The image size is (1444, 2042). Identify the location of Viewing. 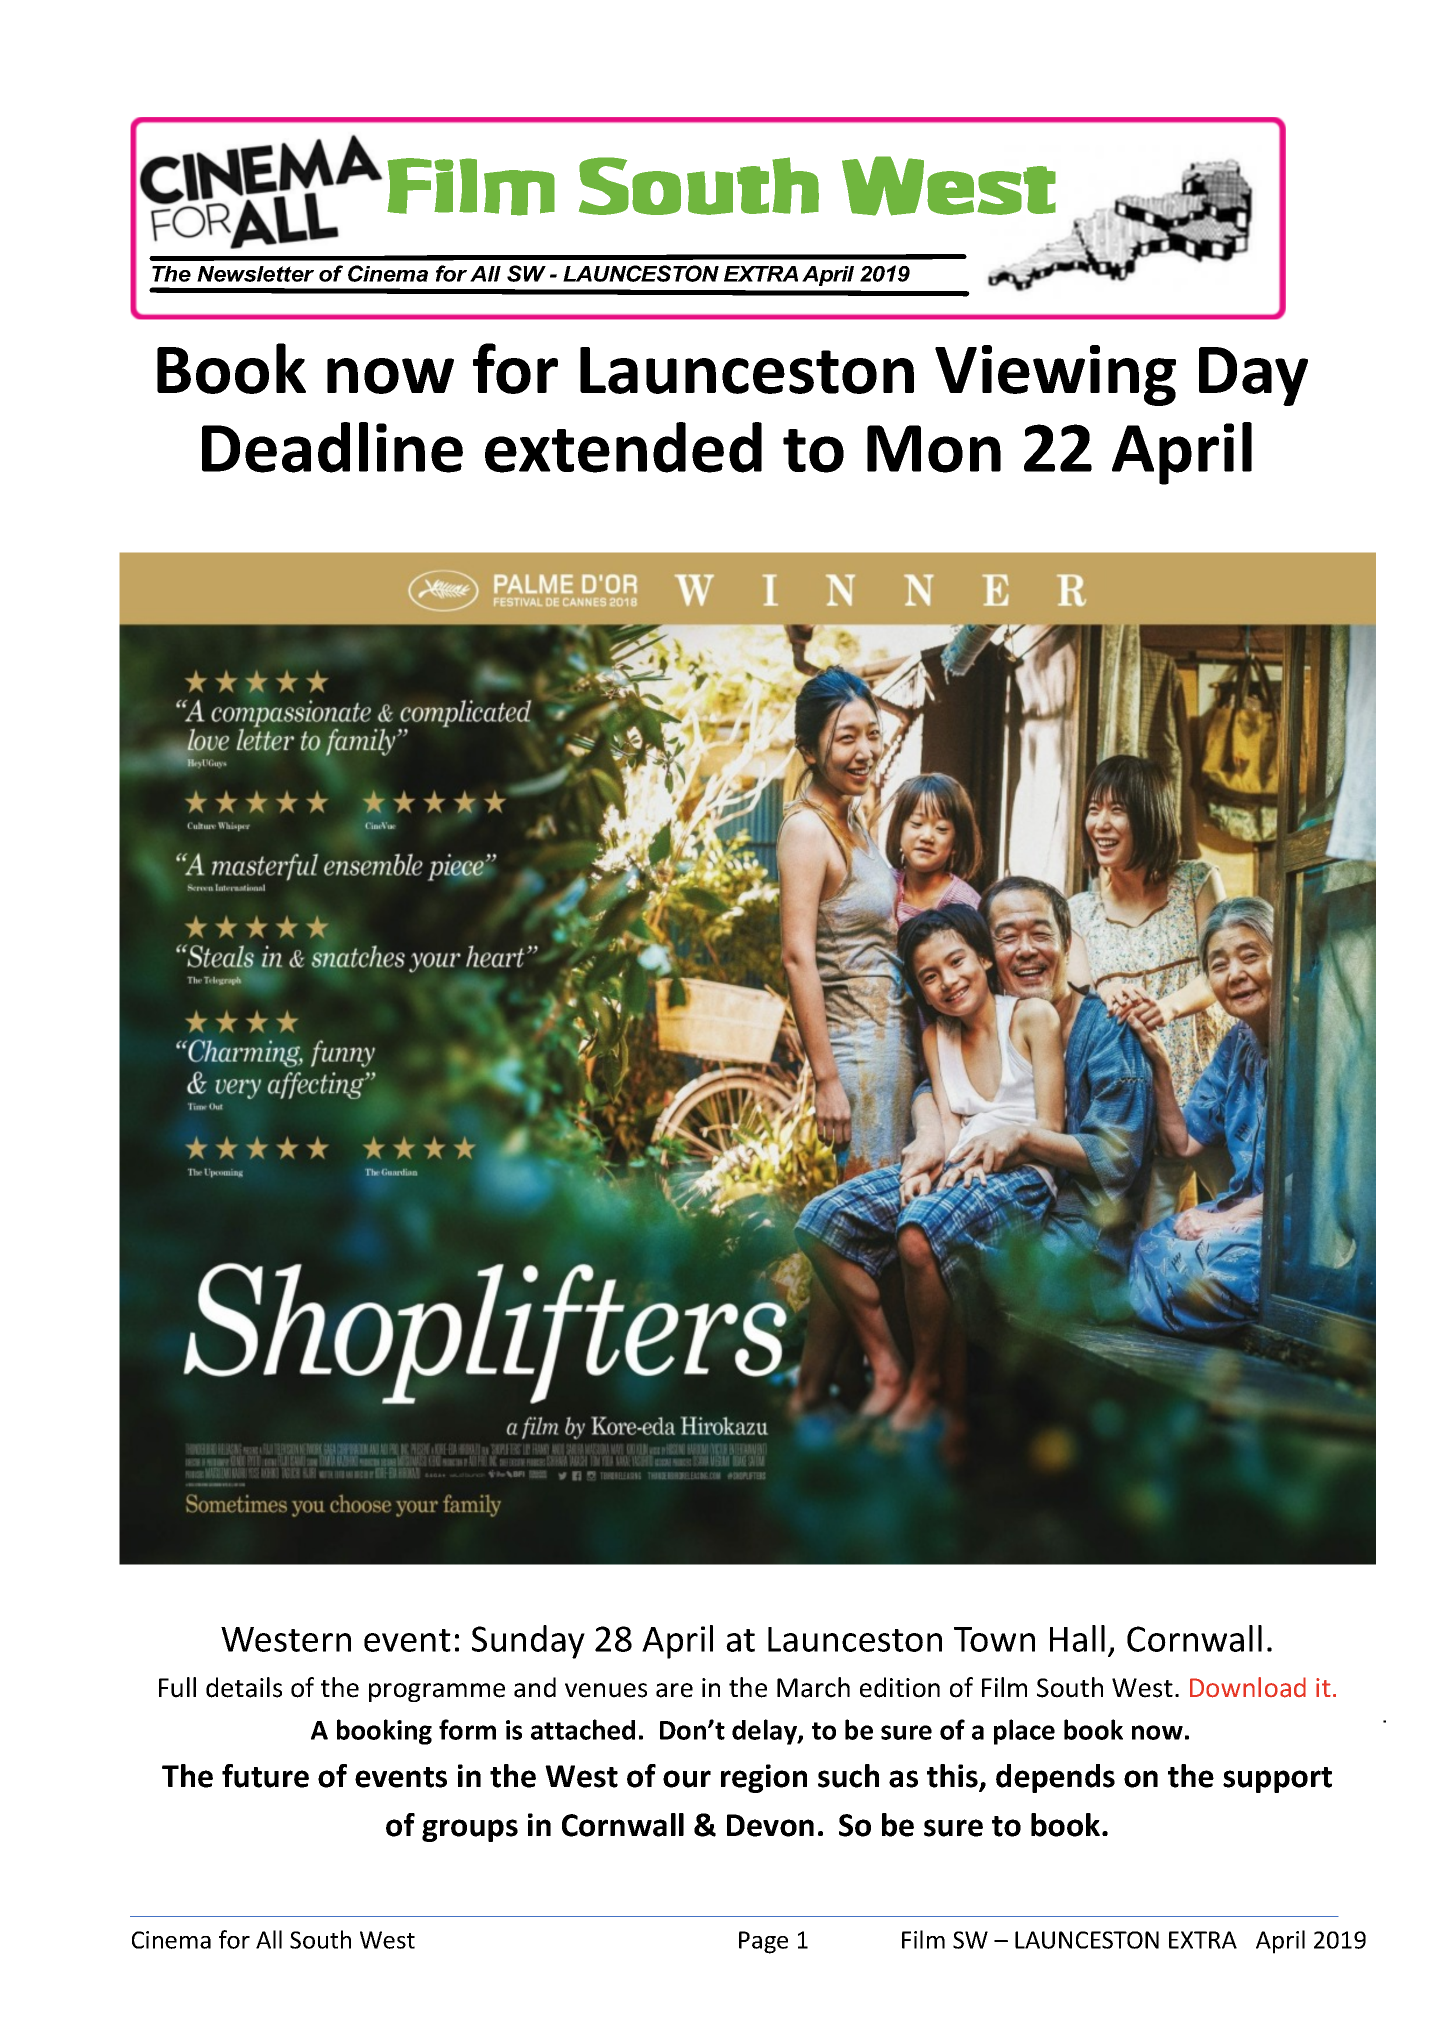
(1055, 375).
